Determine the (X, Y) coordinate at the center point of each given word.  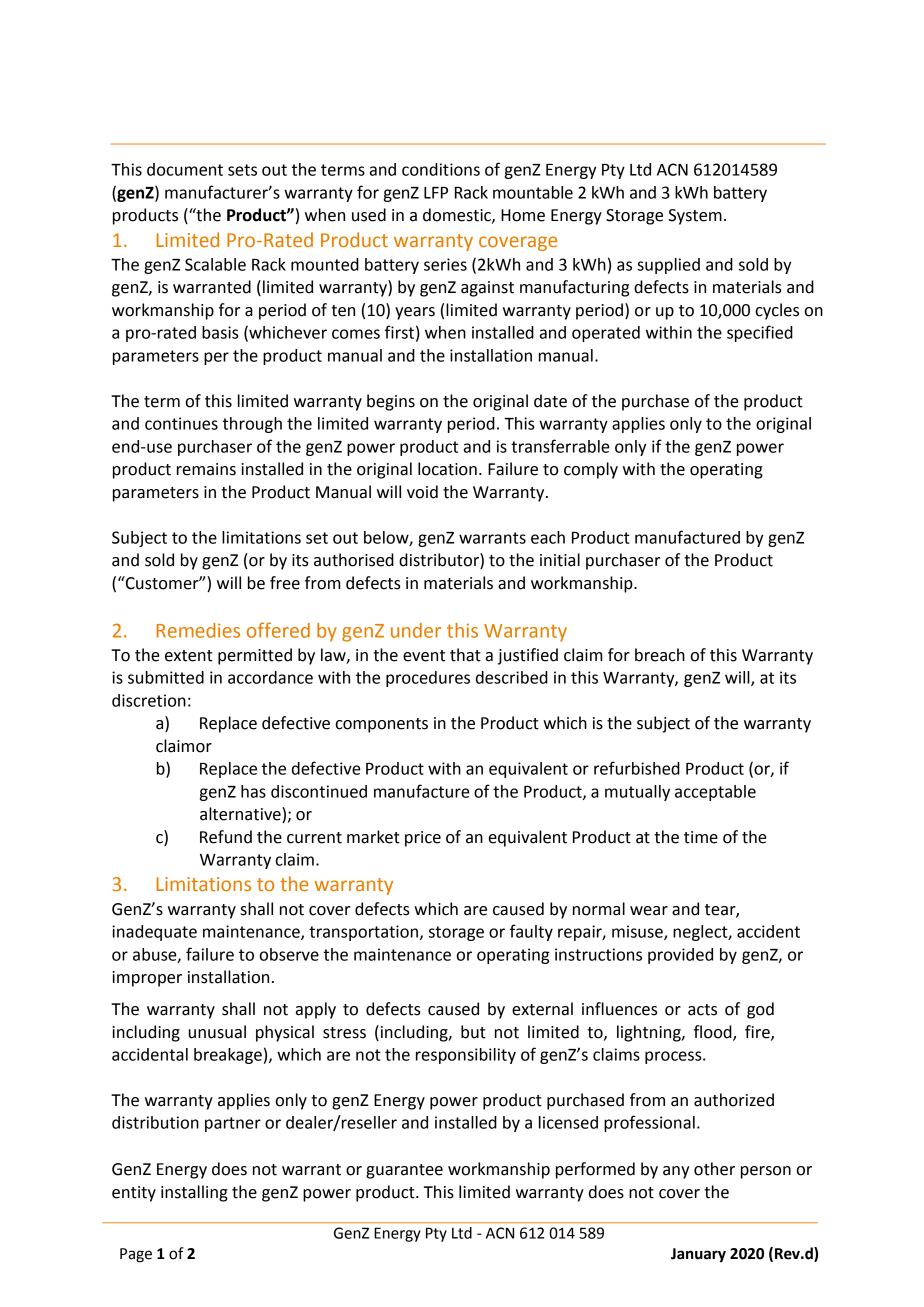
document (185, 169)
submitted (166, 677)
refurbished (637, 768)
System (695, 217)
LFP (436, 193)
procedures (428, 679)
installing (194, 1193)
